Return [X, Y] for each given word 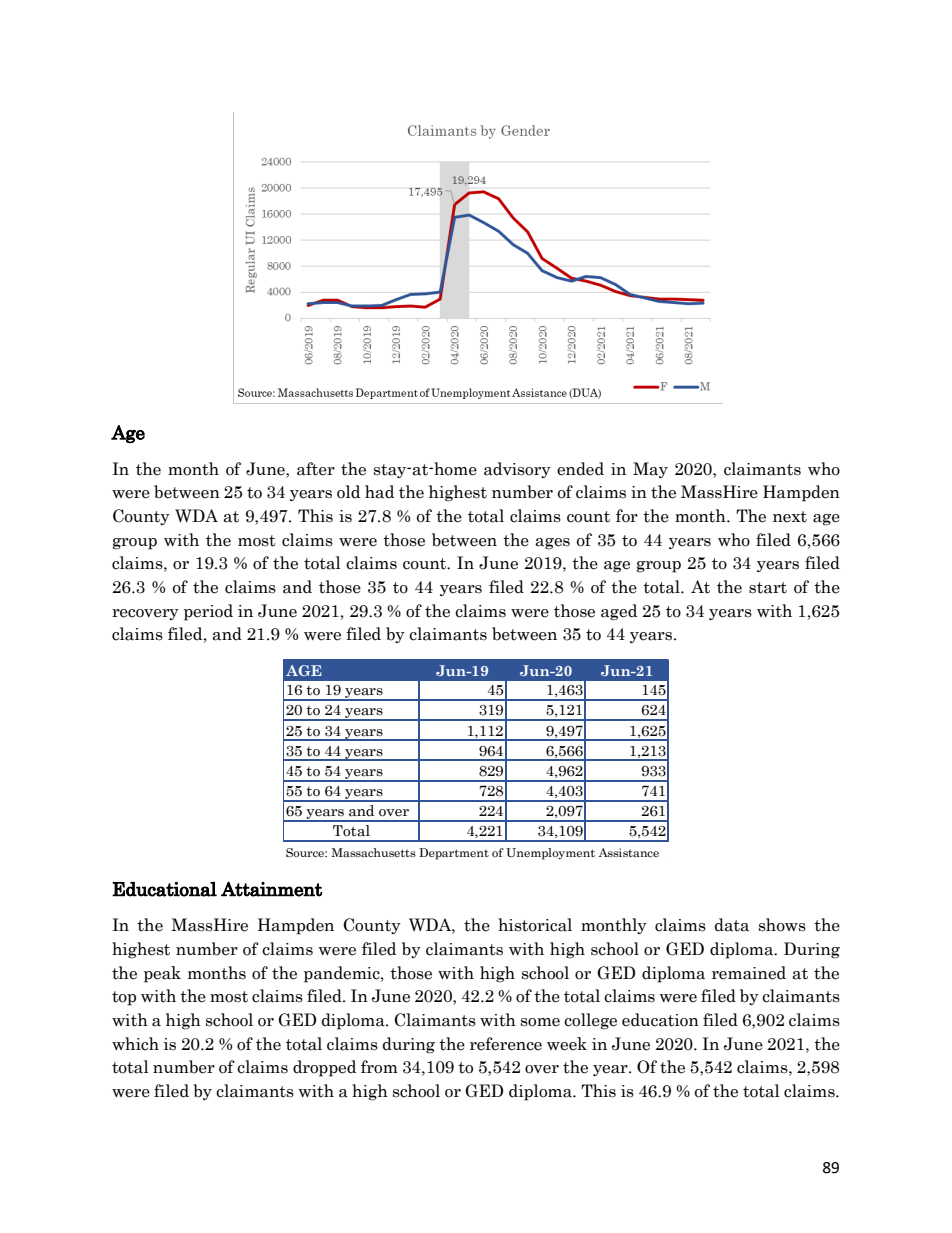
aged [619, 612]
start [768, 588]
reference [506, 1044]
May [650, 470]
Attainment [272, 889]
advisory [517, 470]
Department [454, 854]
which [135, 1044]
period [208, 612]
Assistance [628, 852]
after [316, 469]
